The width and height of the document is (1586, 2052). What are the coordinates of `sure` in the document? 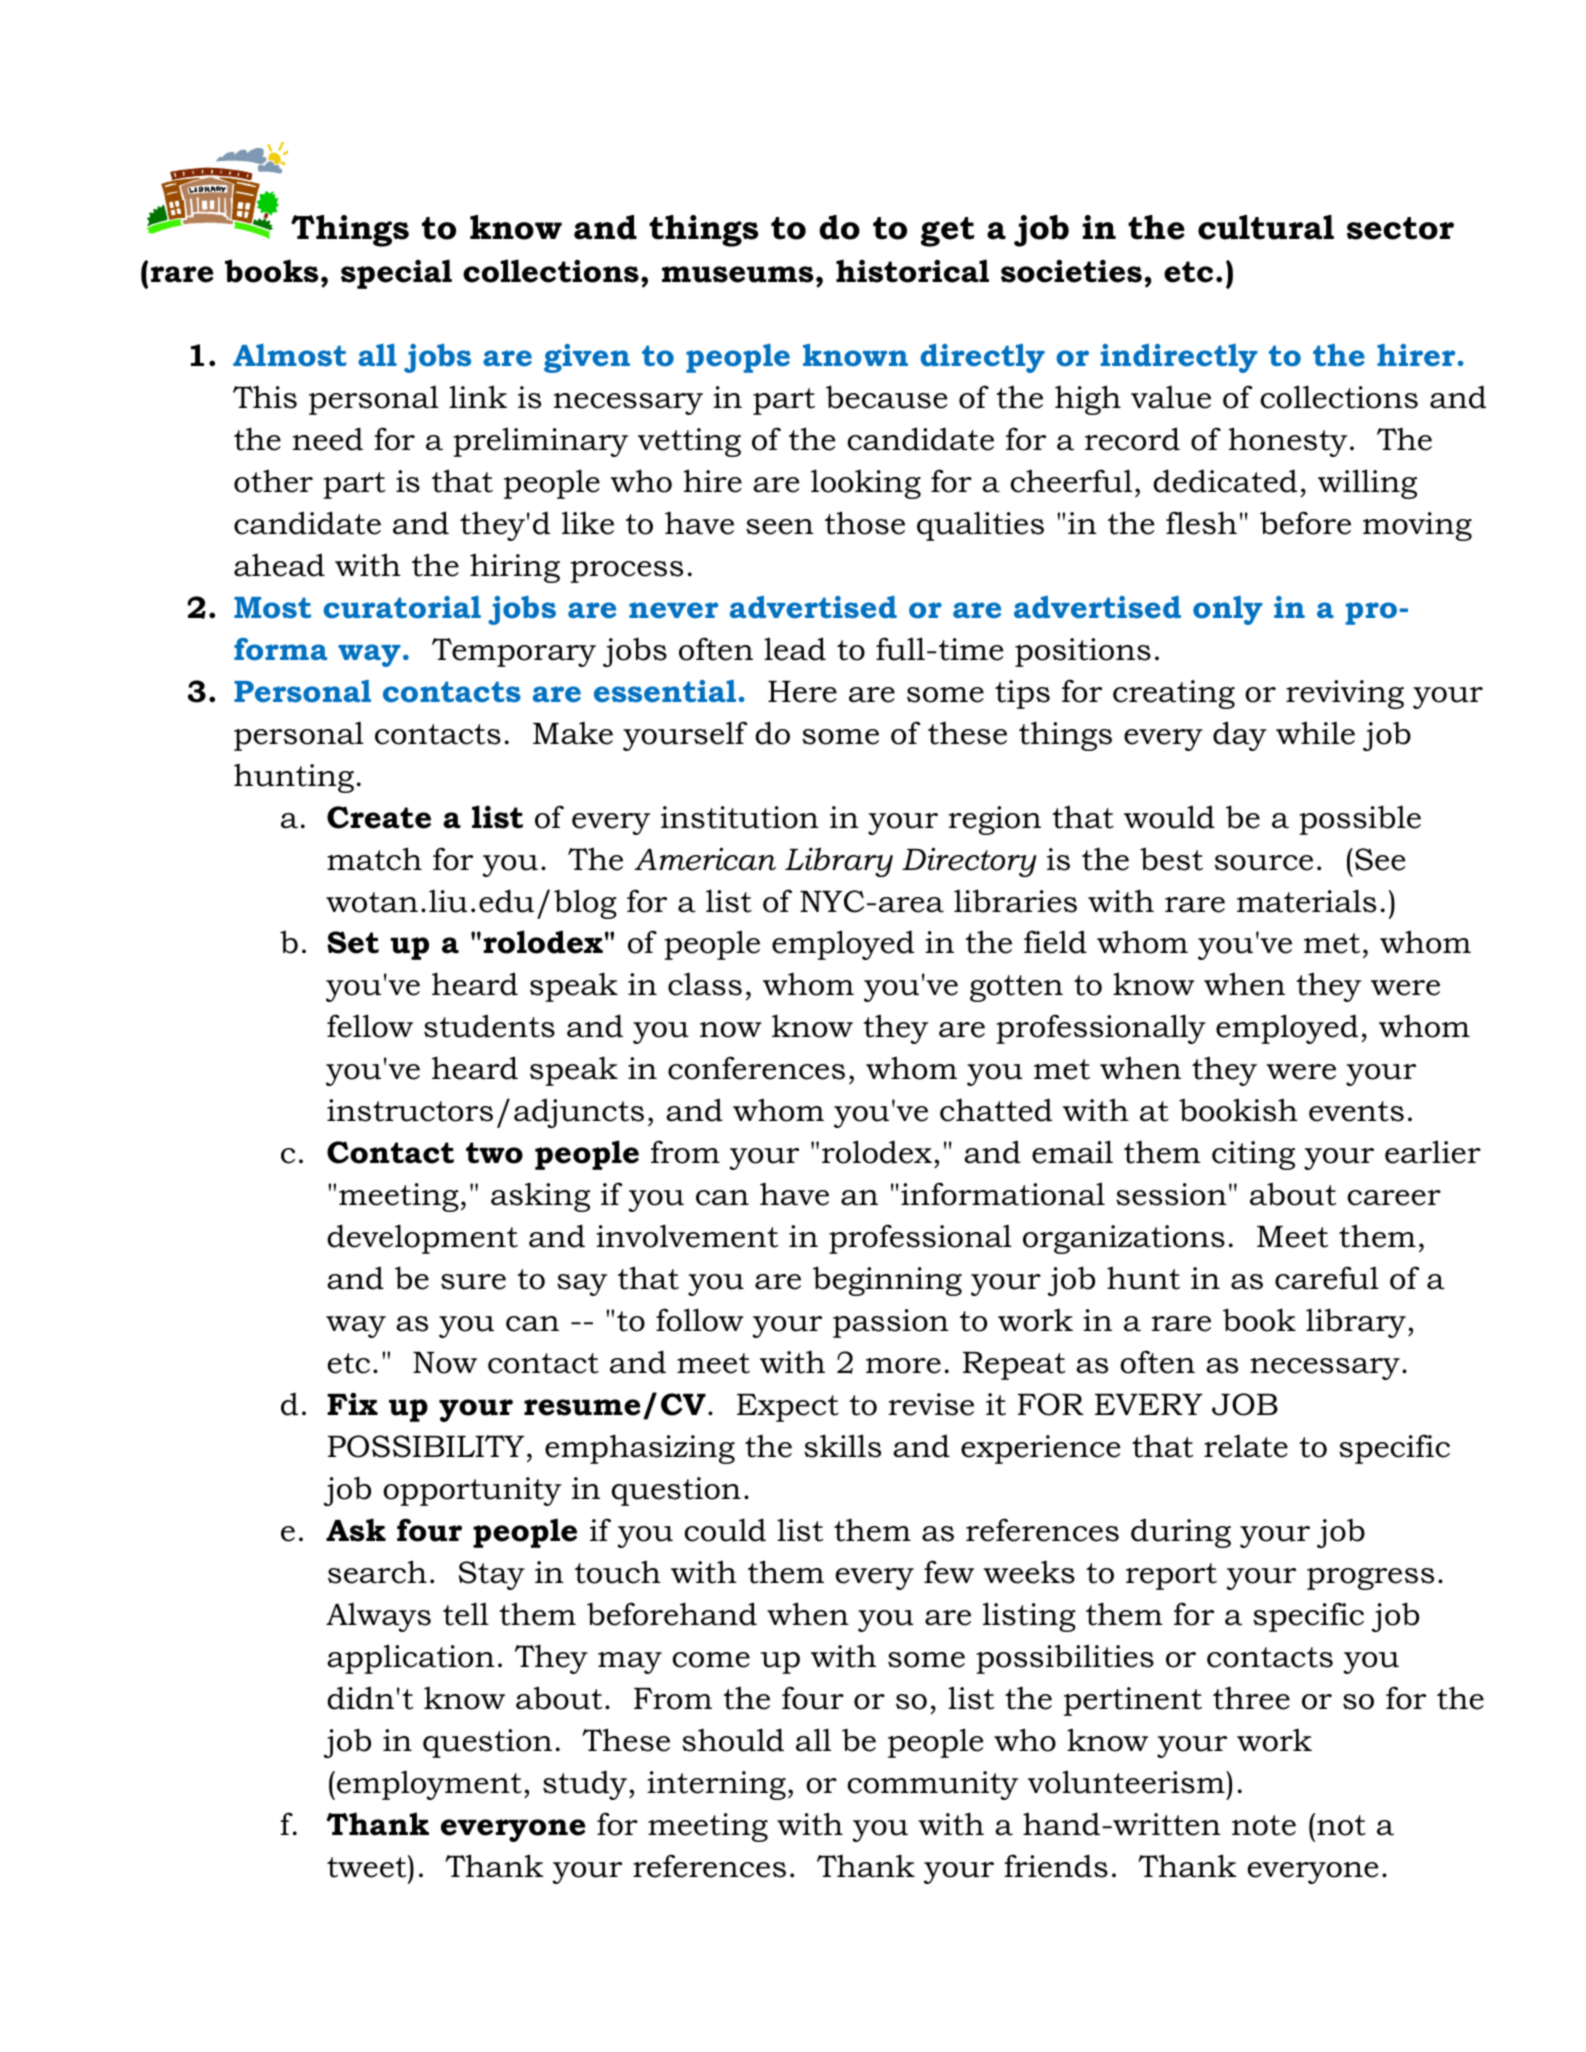 It's located at (473, 1282).
